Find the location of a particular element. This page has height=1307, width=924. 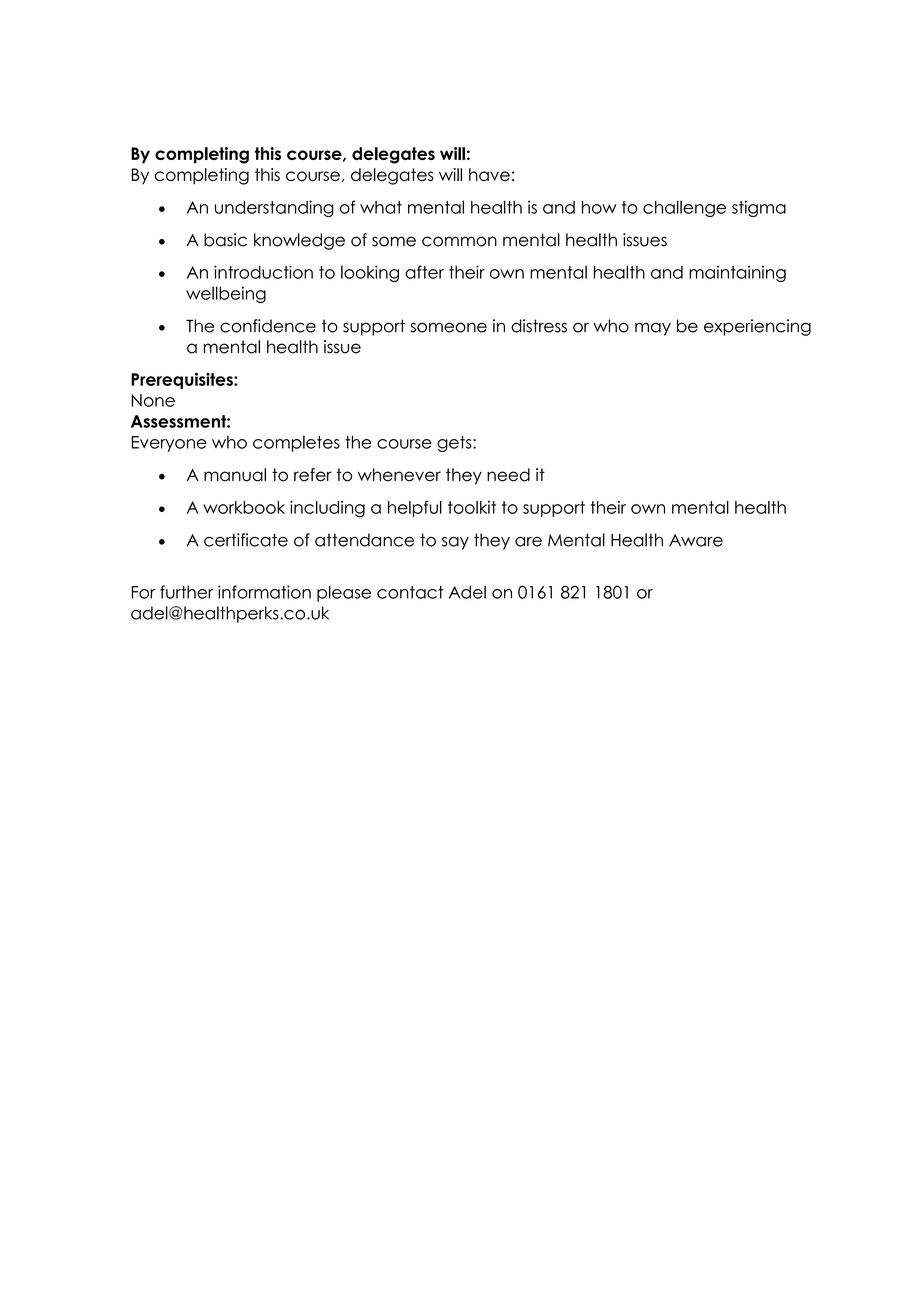

wellbeing is located at coordinates (226, 294).
